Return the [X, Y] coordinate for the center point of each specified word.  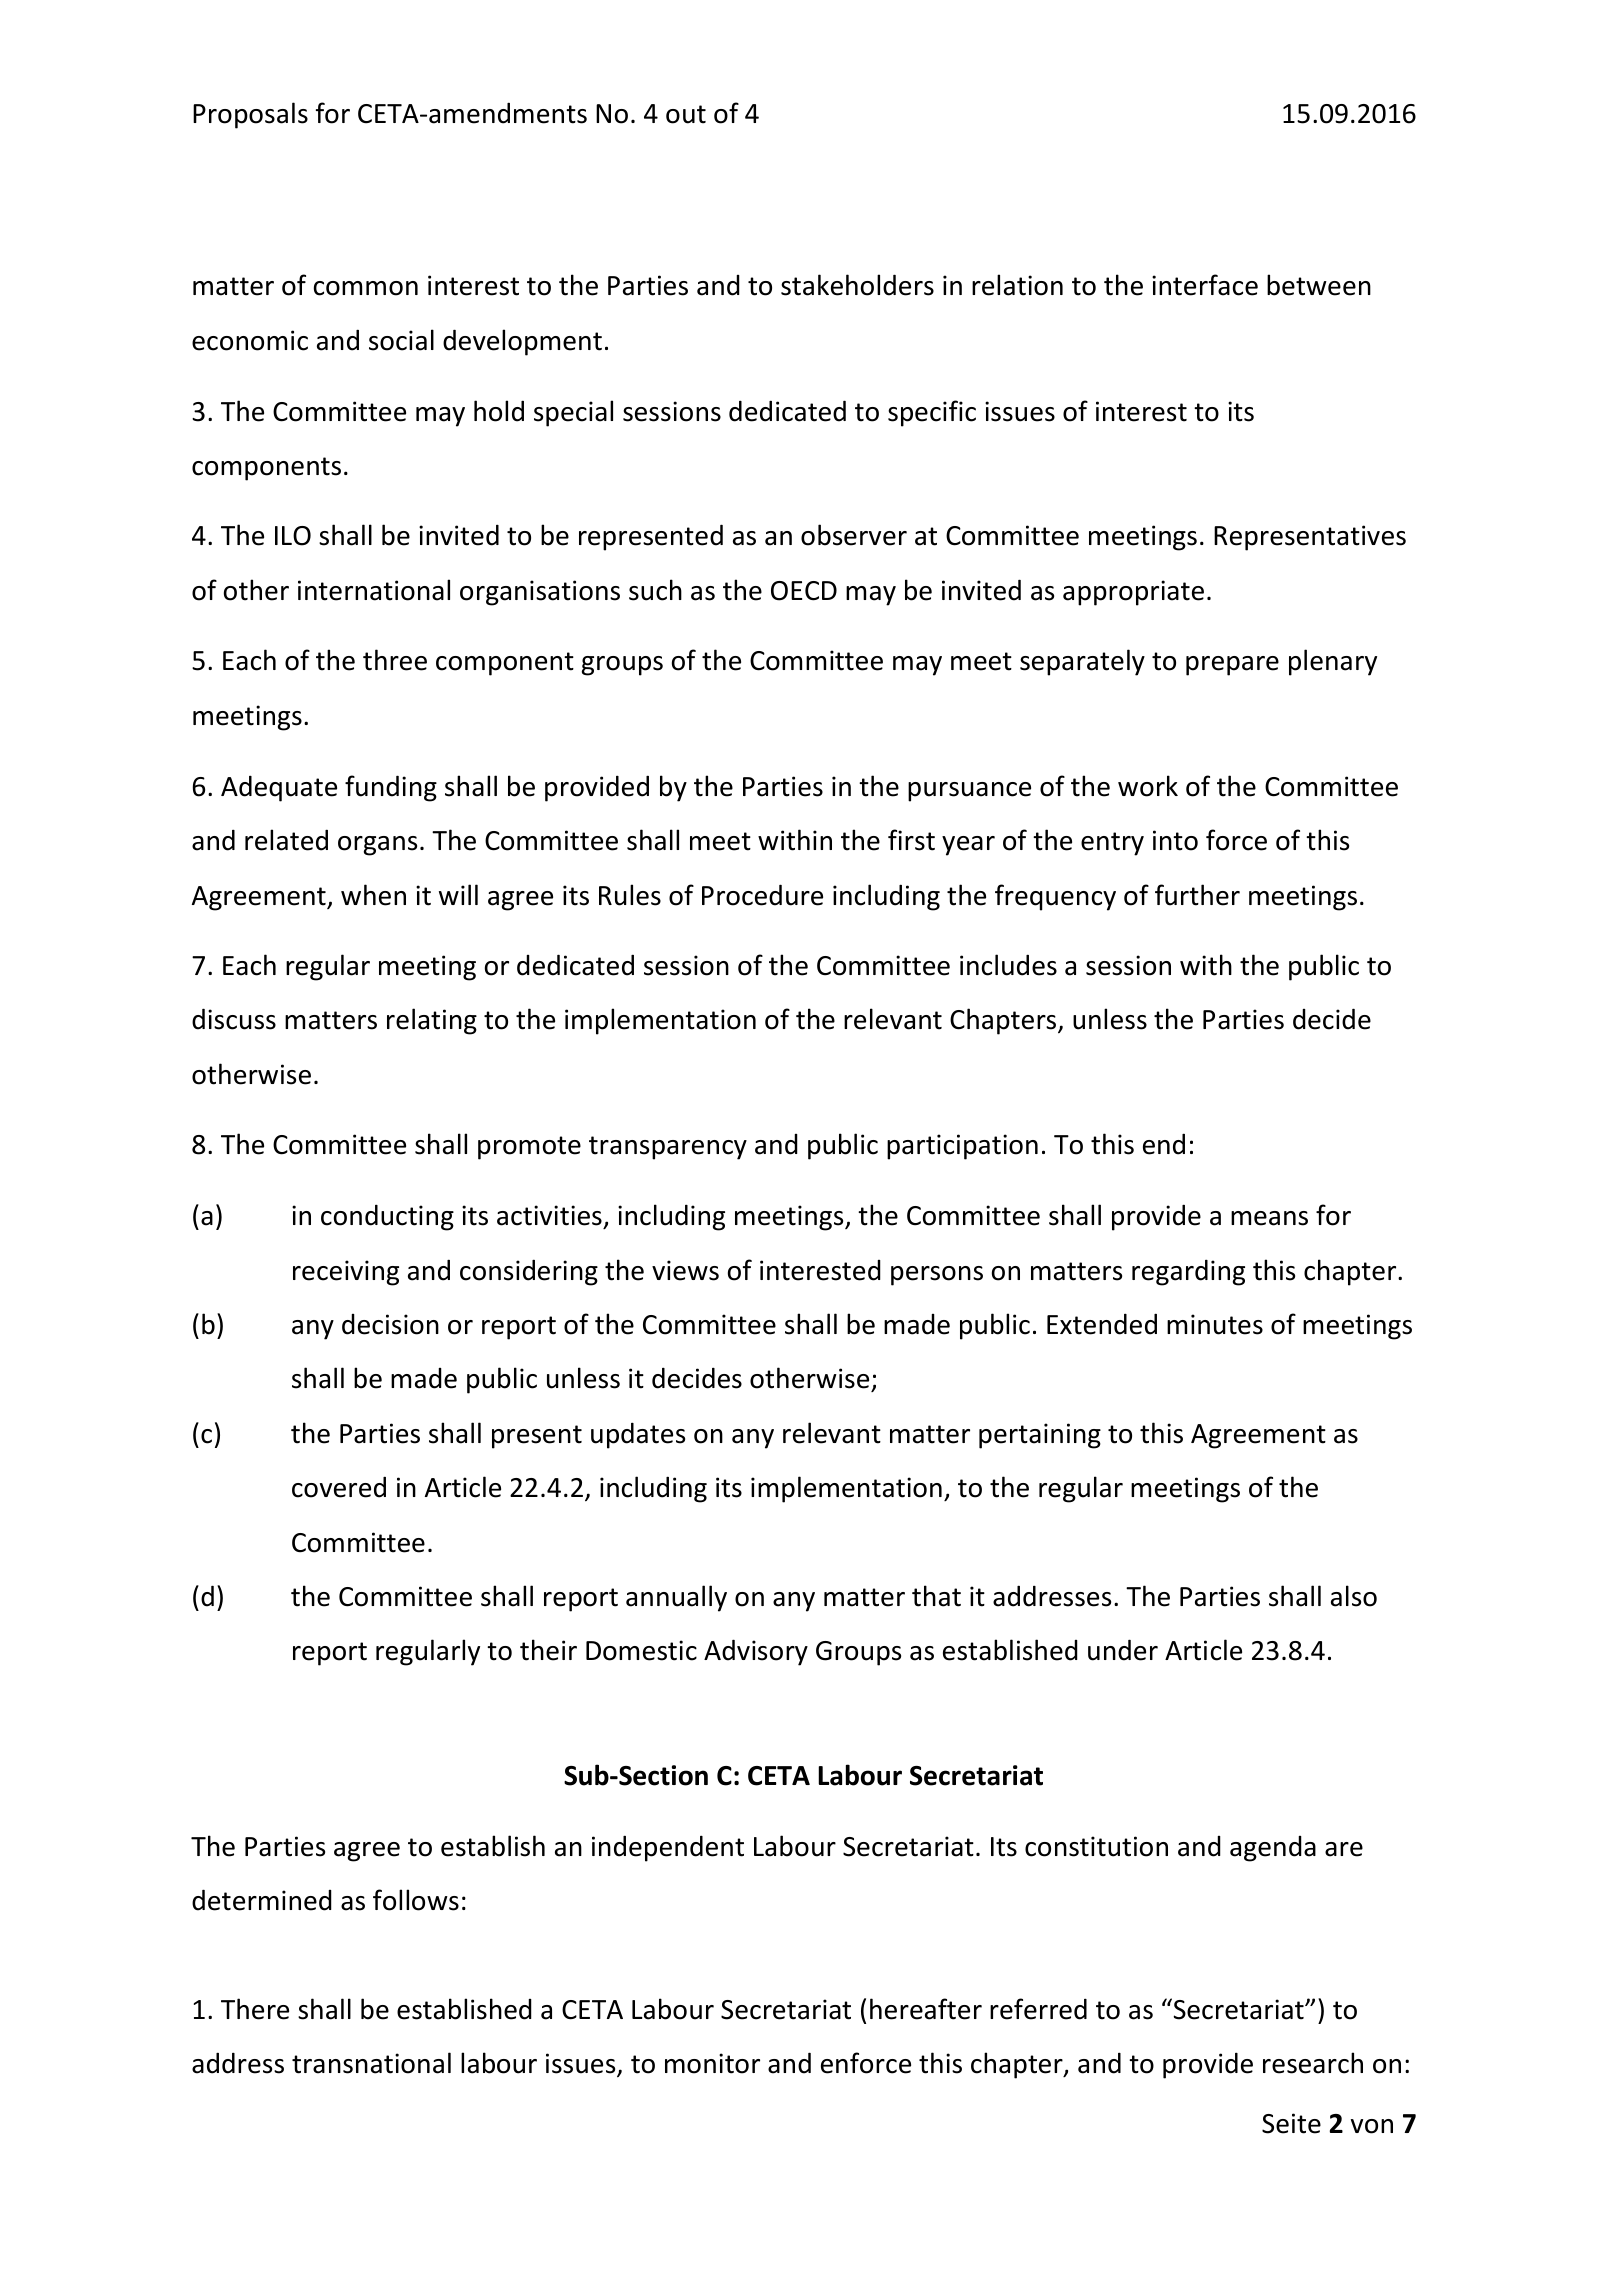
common [366, 288]
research [1313, 2063]
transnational [371, 2063]
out [686, 114]
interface [1205, 285]
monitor [712, 2063]
